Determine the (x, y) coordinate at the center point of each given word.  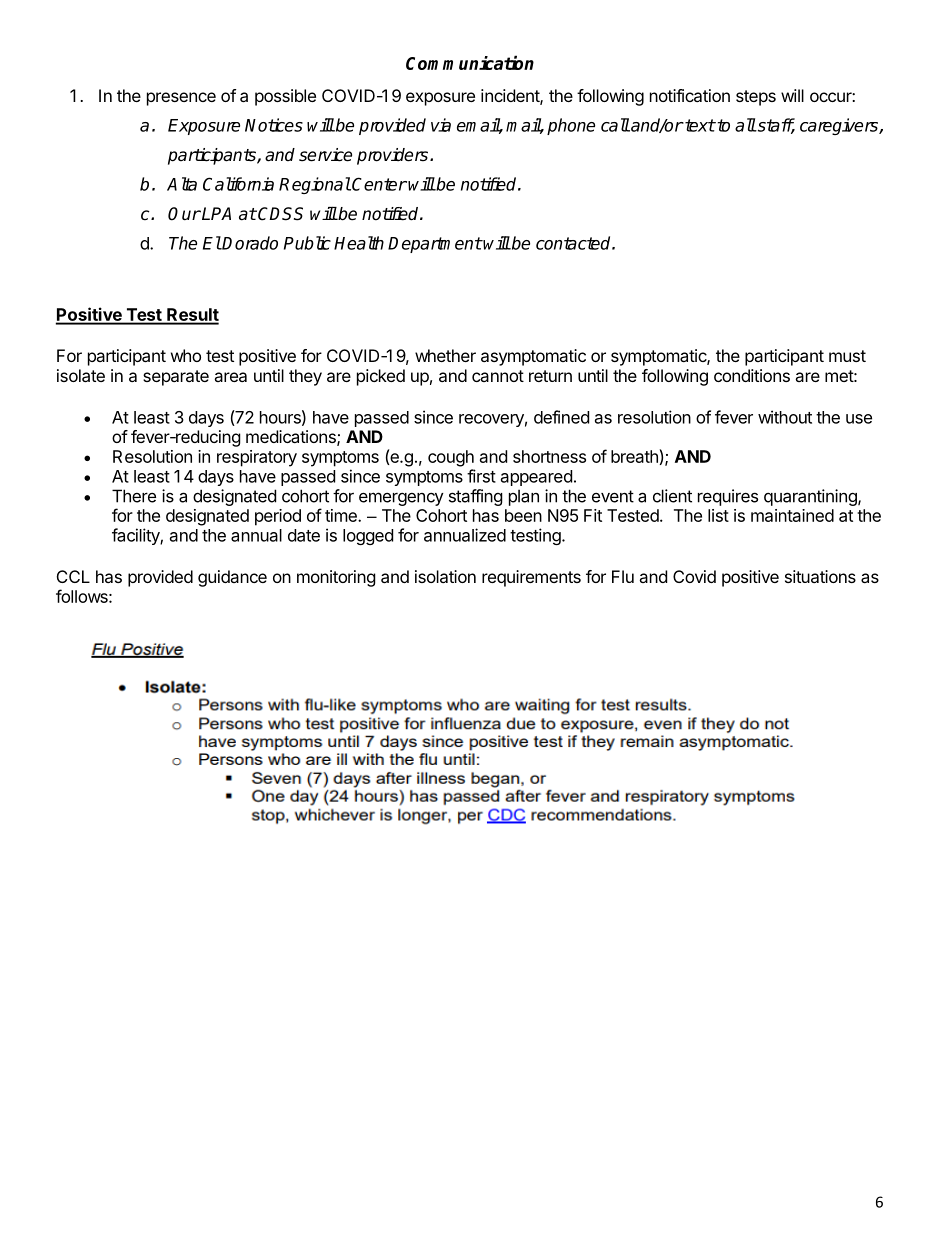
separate (176, 378)
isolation (445, 576)
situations (820, 576)
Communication (470, 62)
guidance (232, 578)
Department (435, 245)
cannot (498, 376)
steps (756, 98)
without (785, 417)
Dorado (249, 243)
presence (181, 99)
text (699, 125)
